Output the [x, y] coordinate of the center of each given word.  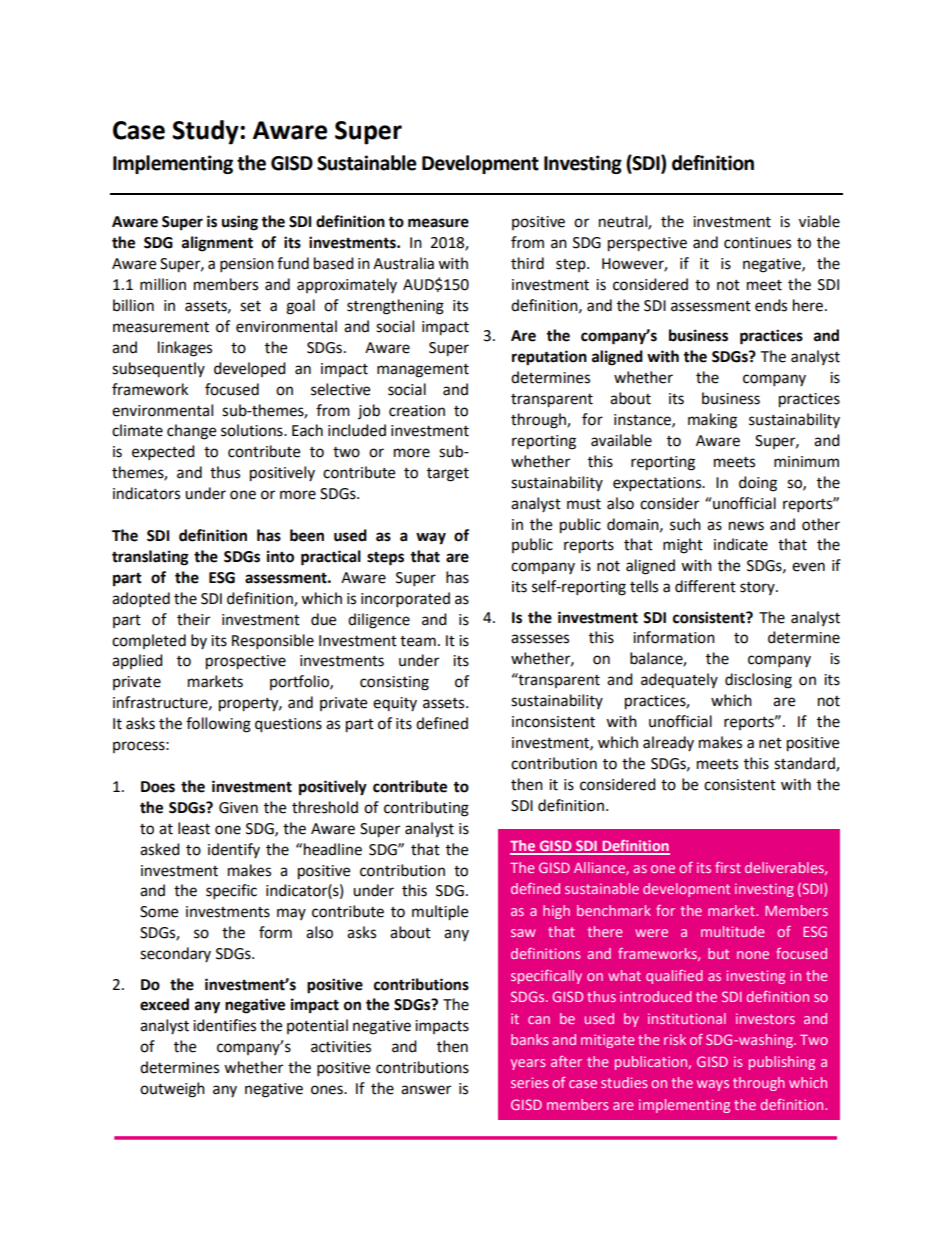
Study [206, 132]
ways [713, 1085]
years [528, 1064]
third [527, 263]
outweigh [172, 1090]
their [193, 619]
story [758, 588]
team [418, 641]
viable [819, 221]
